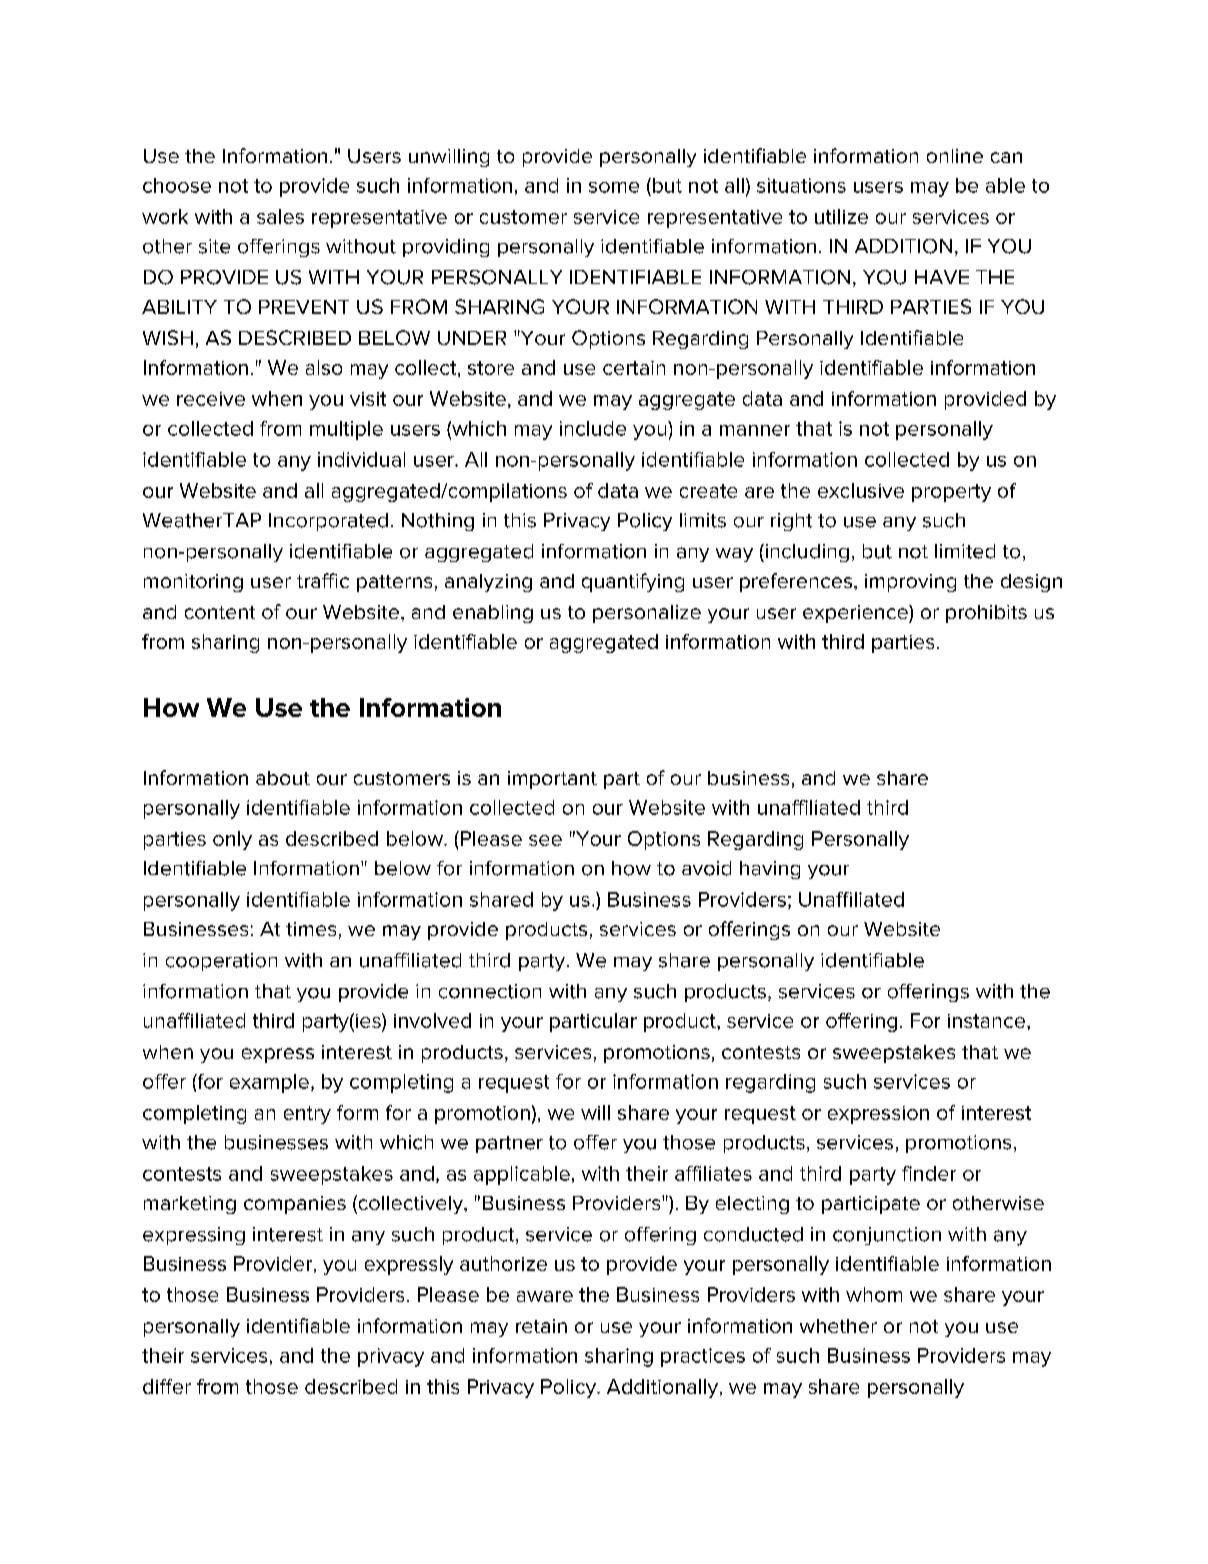 Image resolution: width=1208 pixels, height=1564 pixels. I want to click on some, so click(614, 187).
